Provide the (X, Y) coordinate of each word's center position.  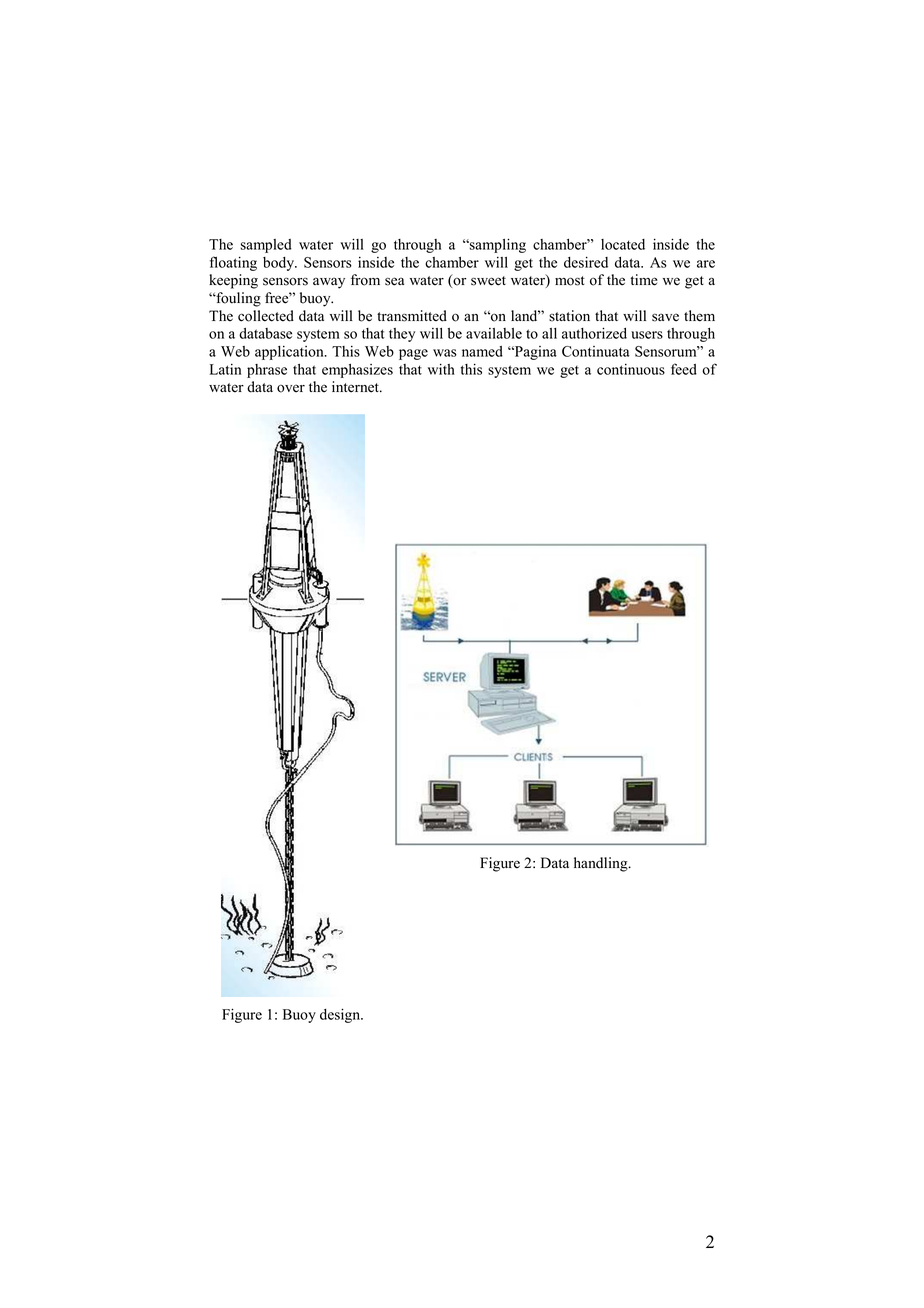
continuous (631, 369)
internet (356, 387)
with (441, 369)
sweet (488, 281)
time (644, 280)
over (291, 388)
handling (602, 864)
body (280, 264)
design (341, 1015)
